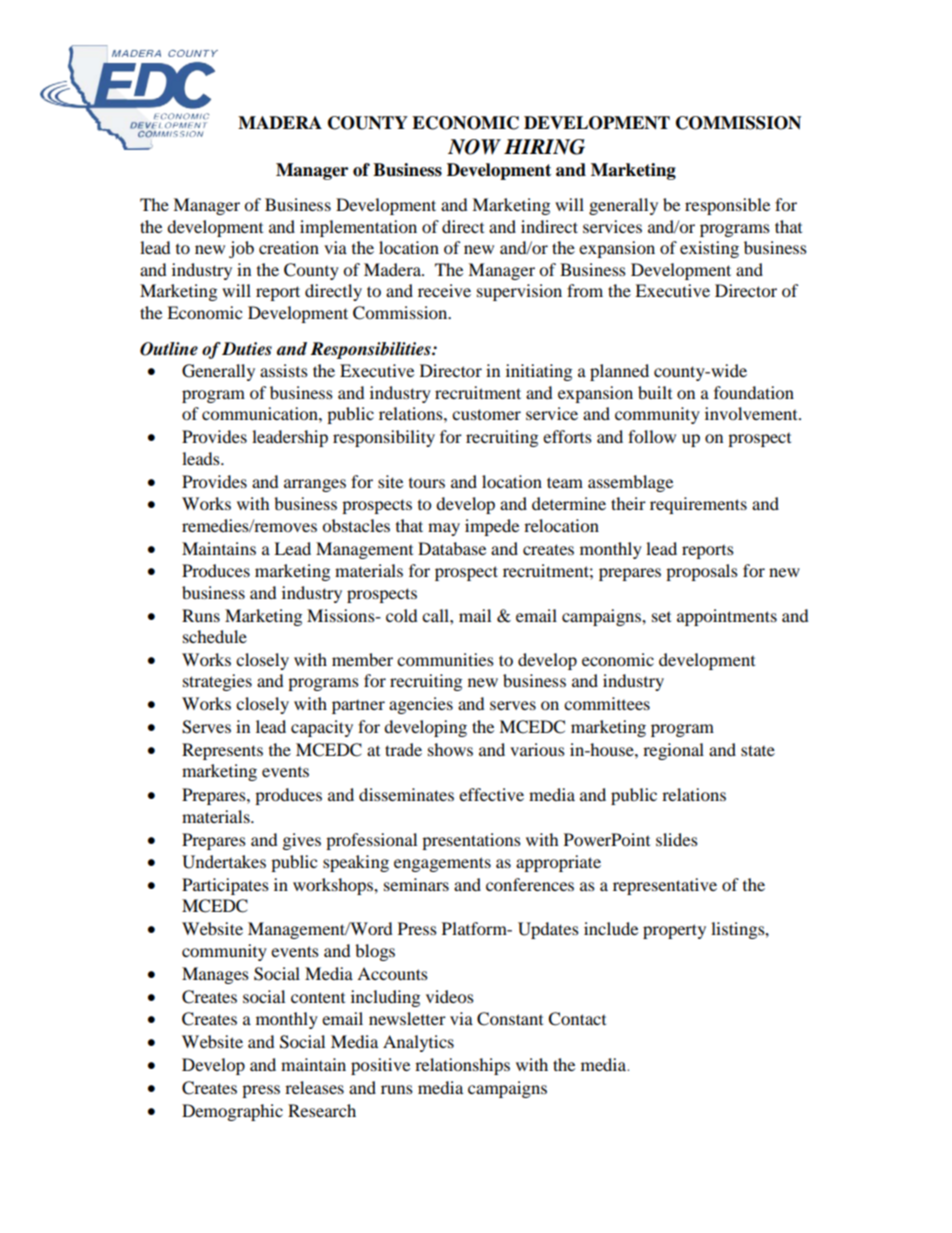  Describe the element at coordinates (474, 147) in the image. I see `NOW` at that location.
